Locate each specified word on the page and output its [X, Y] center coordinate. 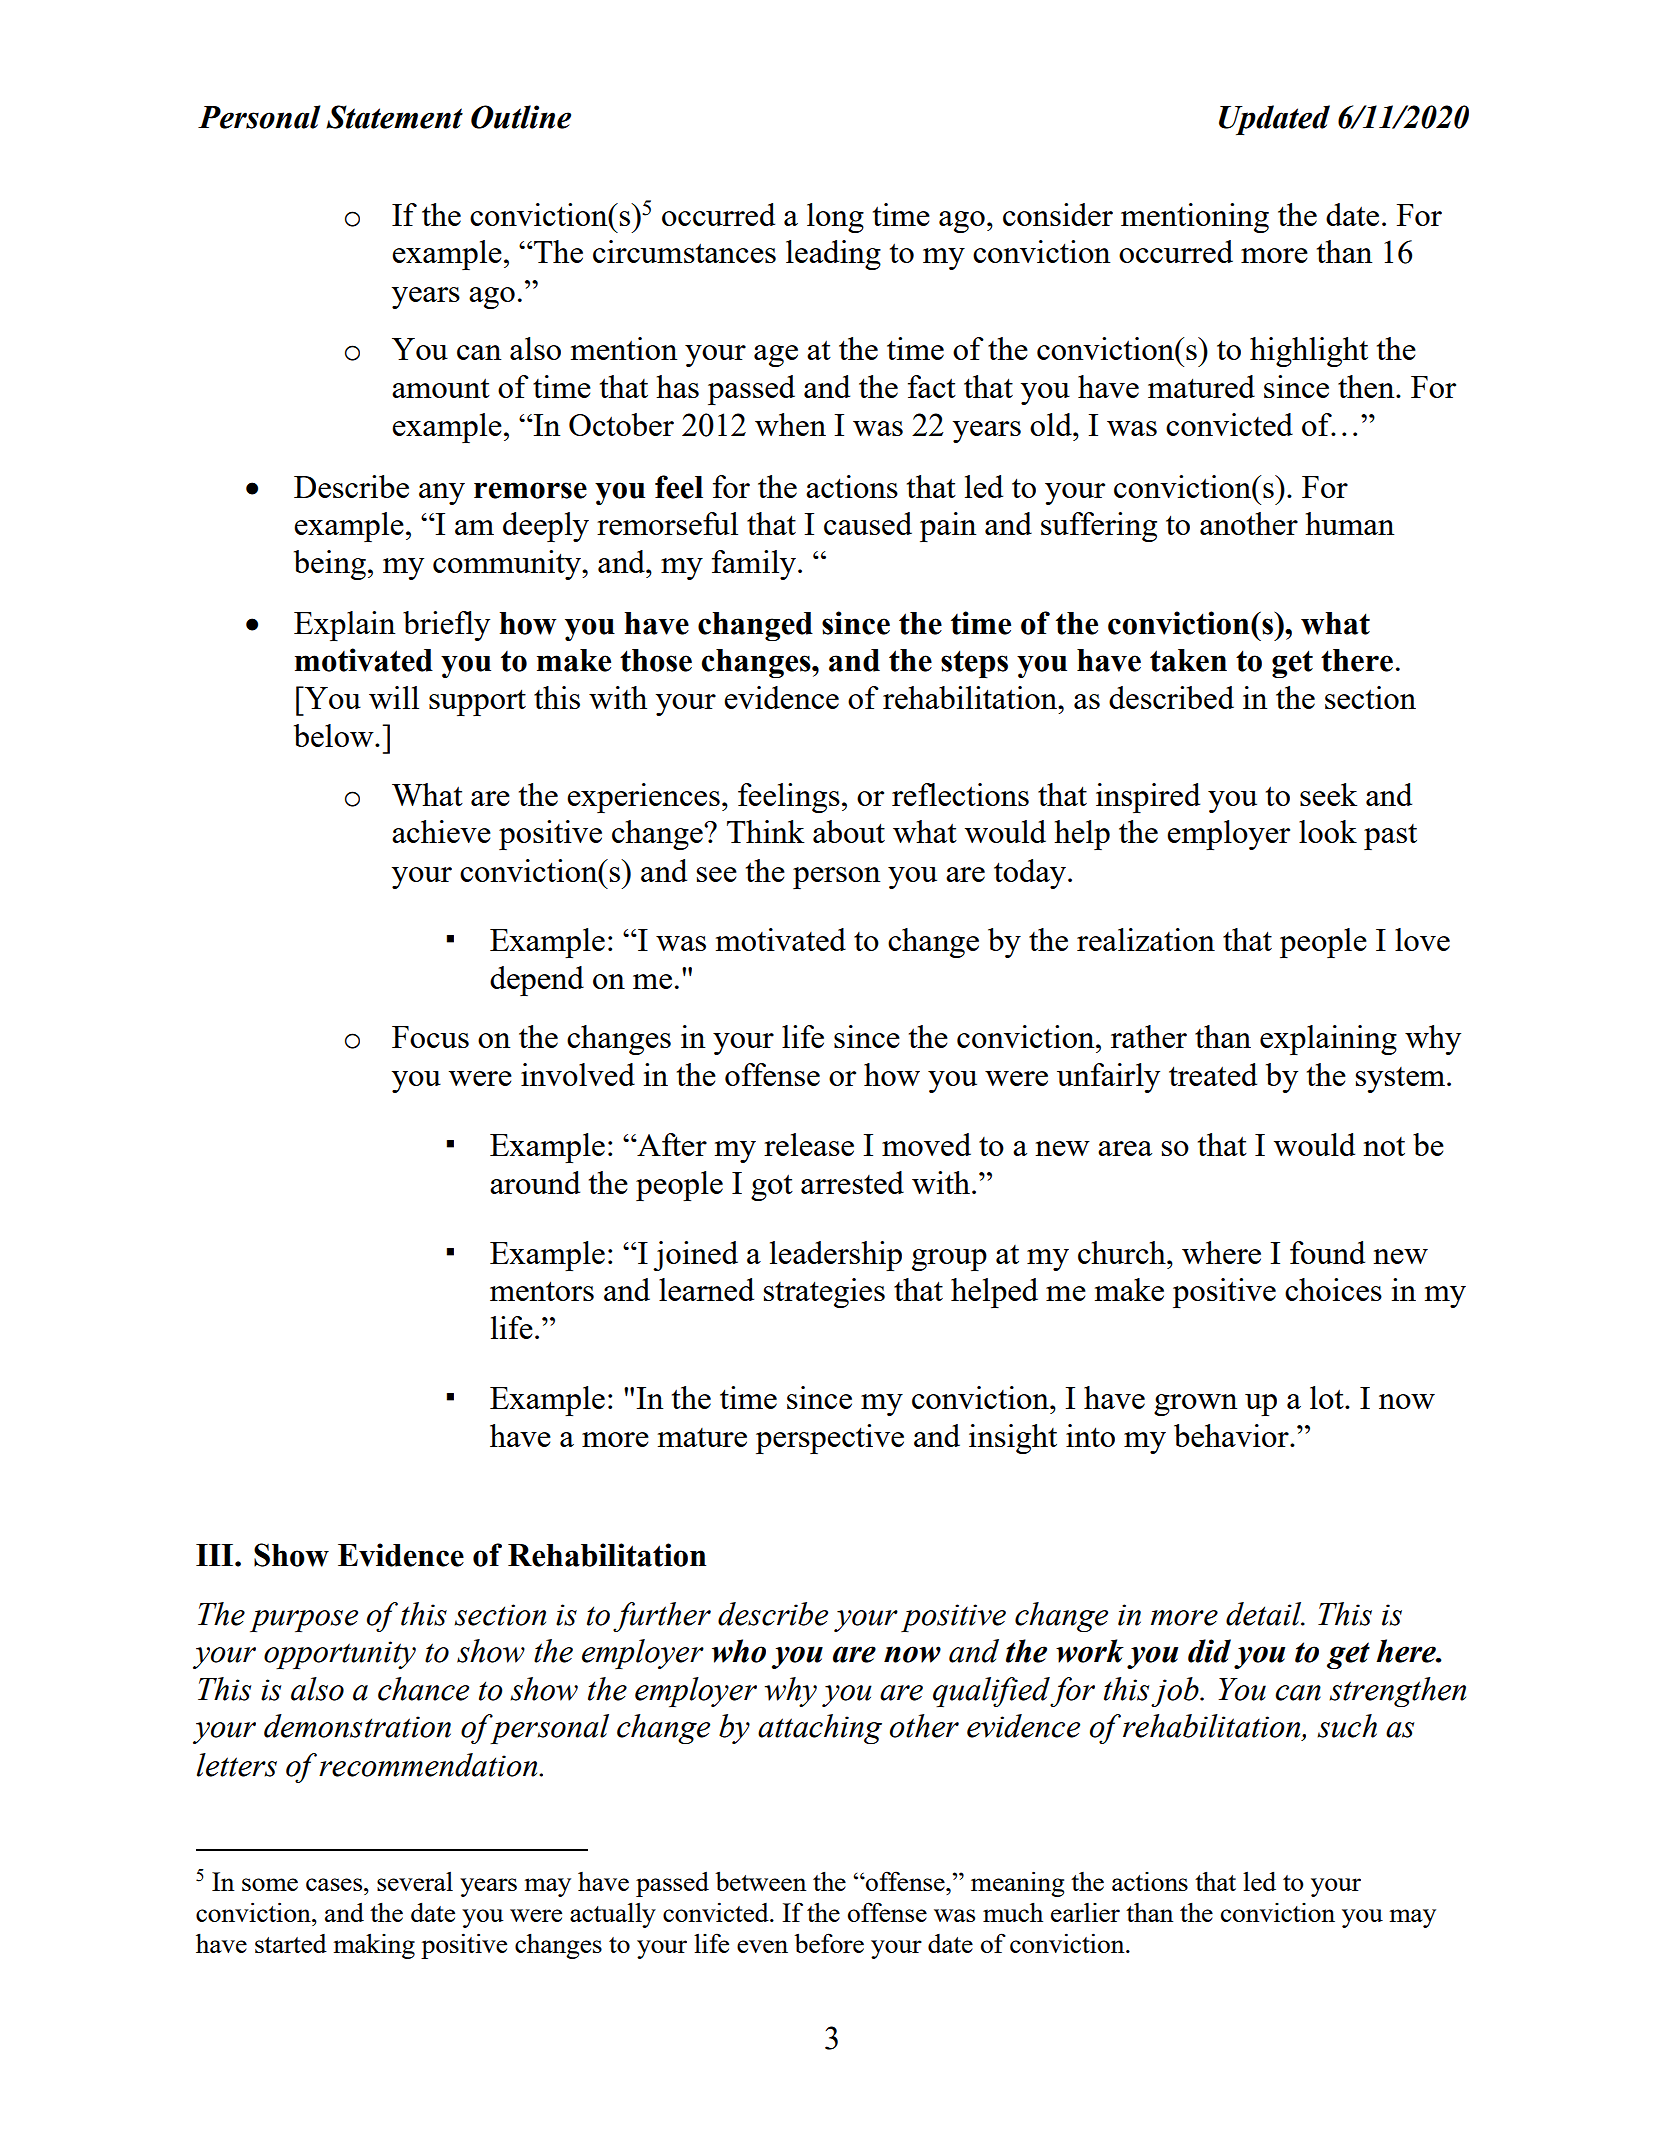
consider [1058, 214]
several [415, 1881]
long [835, 218]
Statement [394, 117]
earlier [1085, 1912]
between [760, 1881]
